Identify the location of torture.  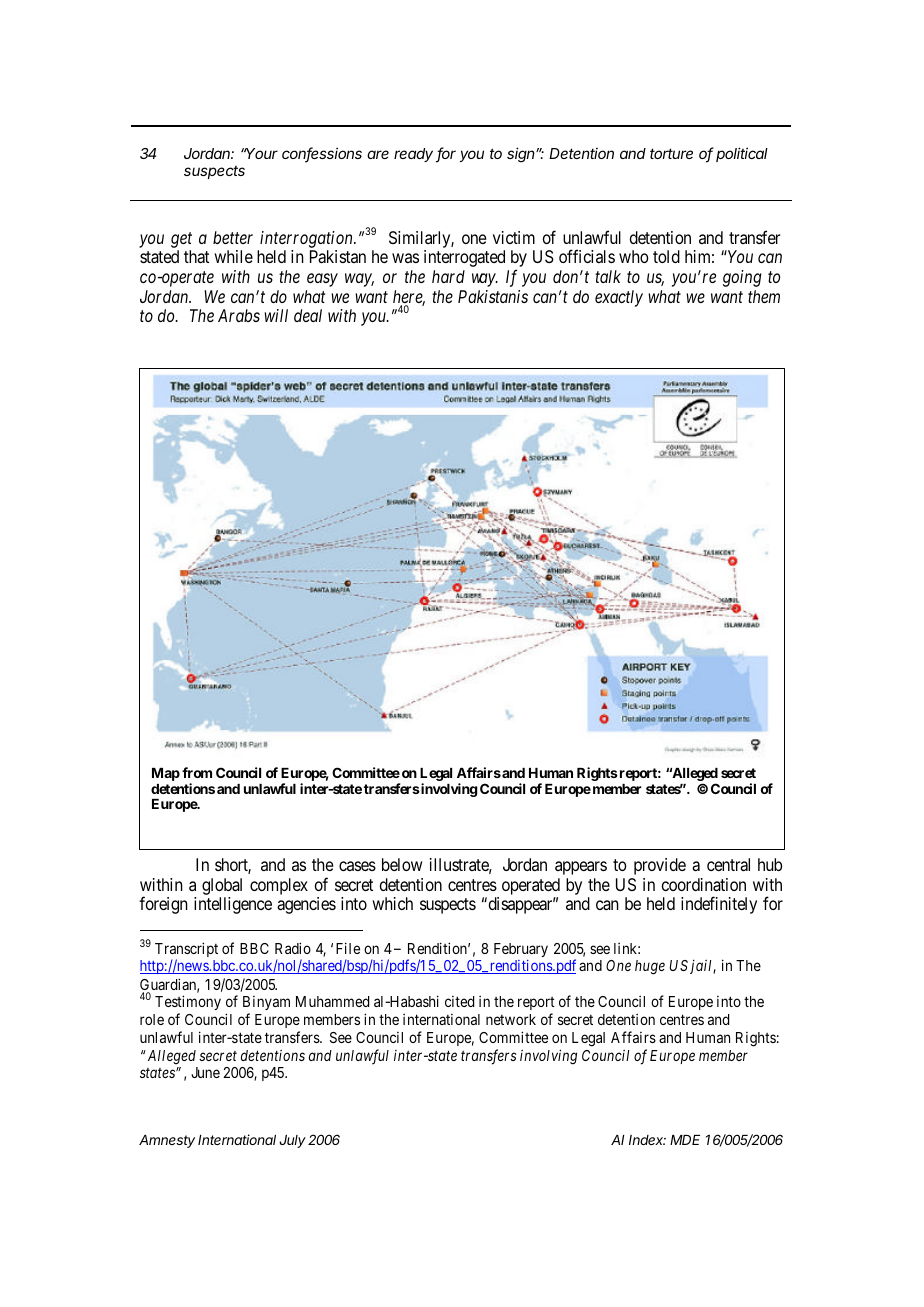
(671, 153).
